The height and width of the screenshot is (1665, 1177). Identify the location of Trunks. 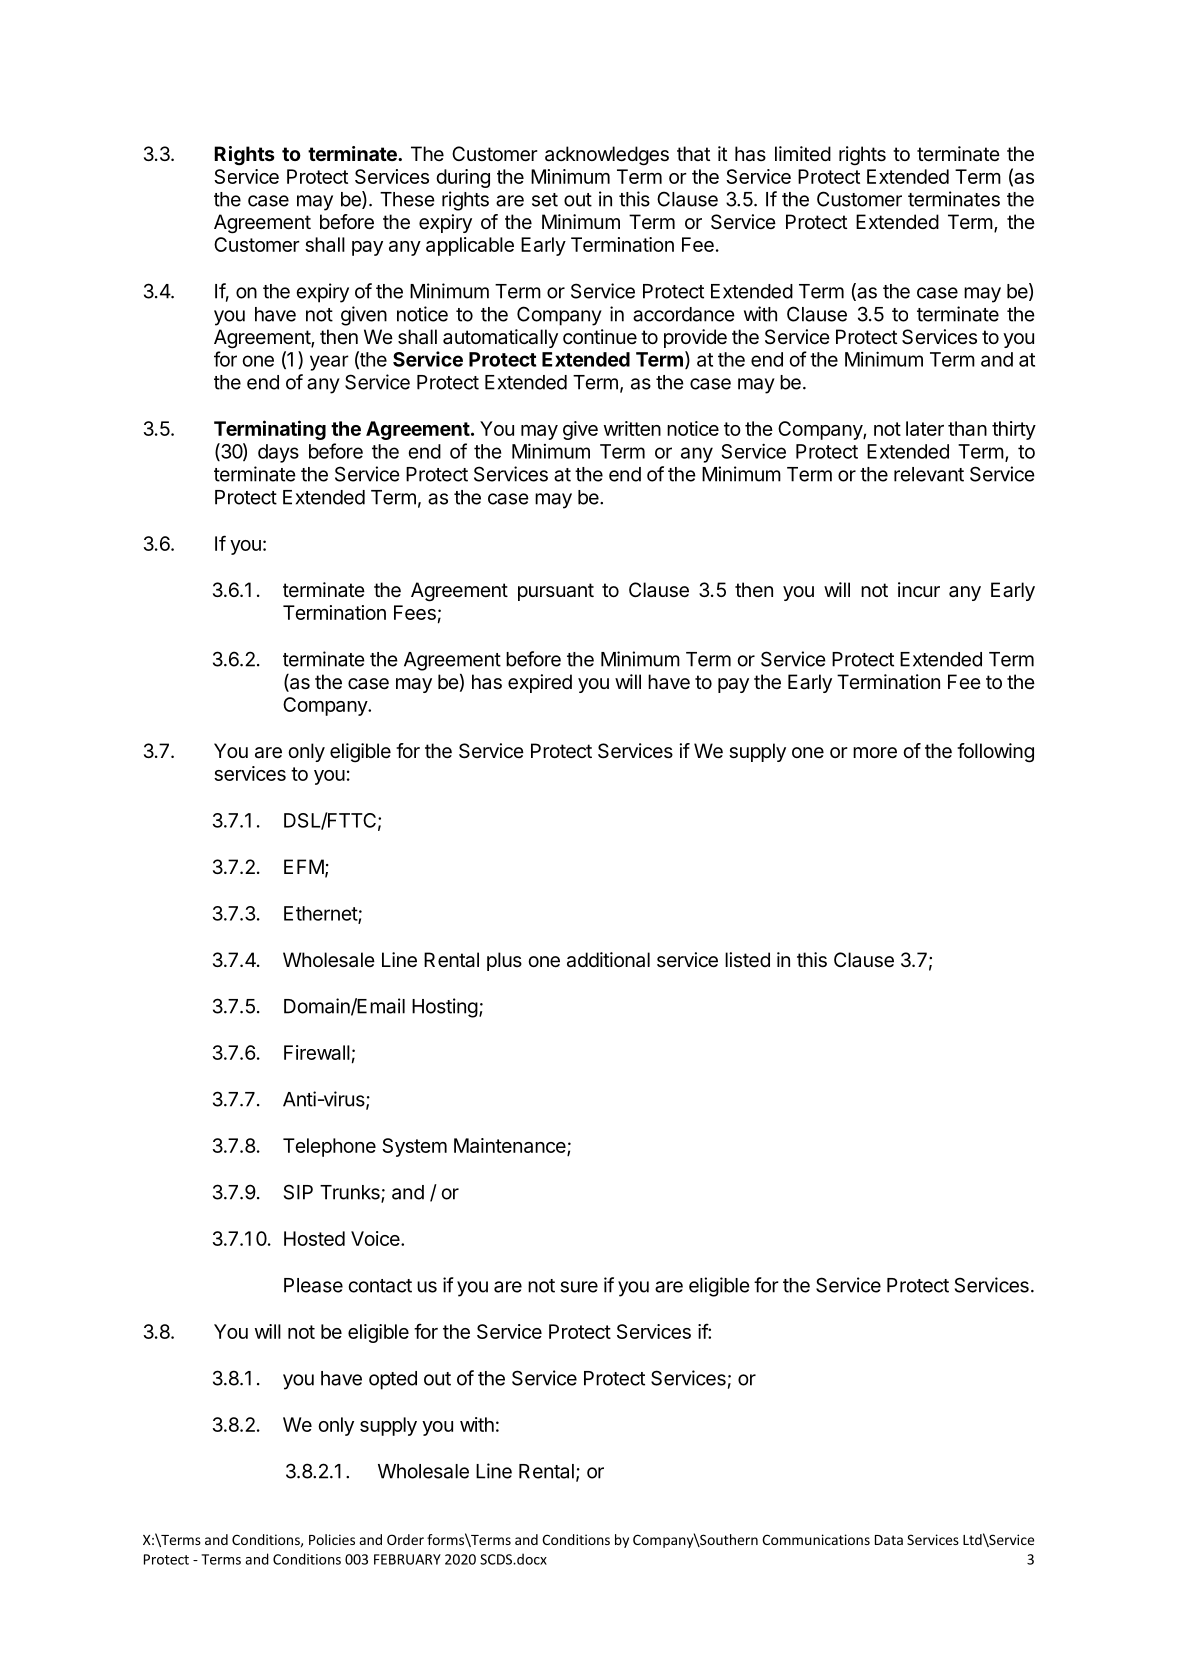
(351, 1193).
